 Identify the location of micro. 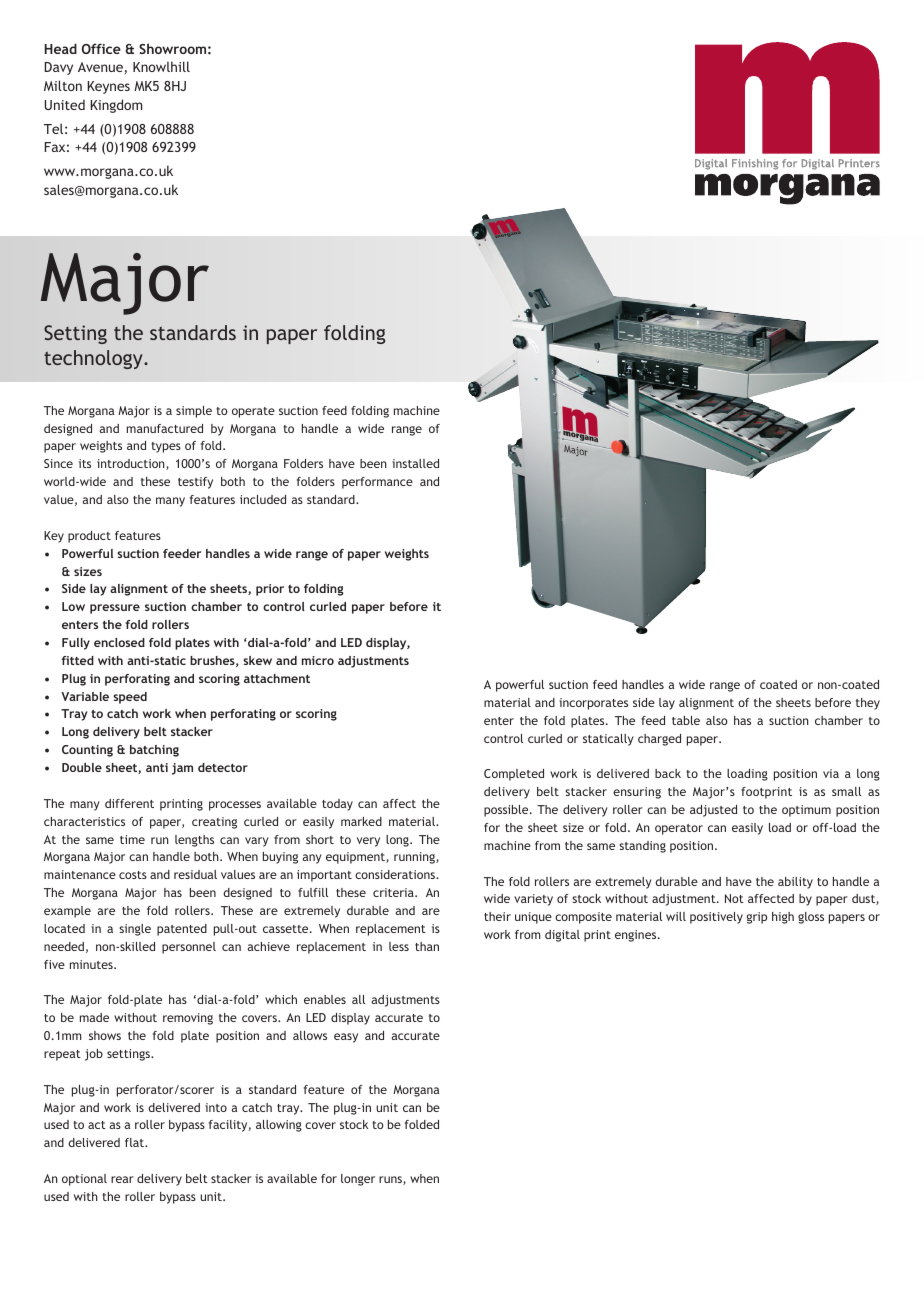
(318, 660).
